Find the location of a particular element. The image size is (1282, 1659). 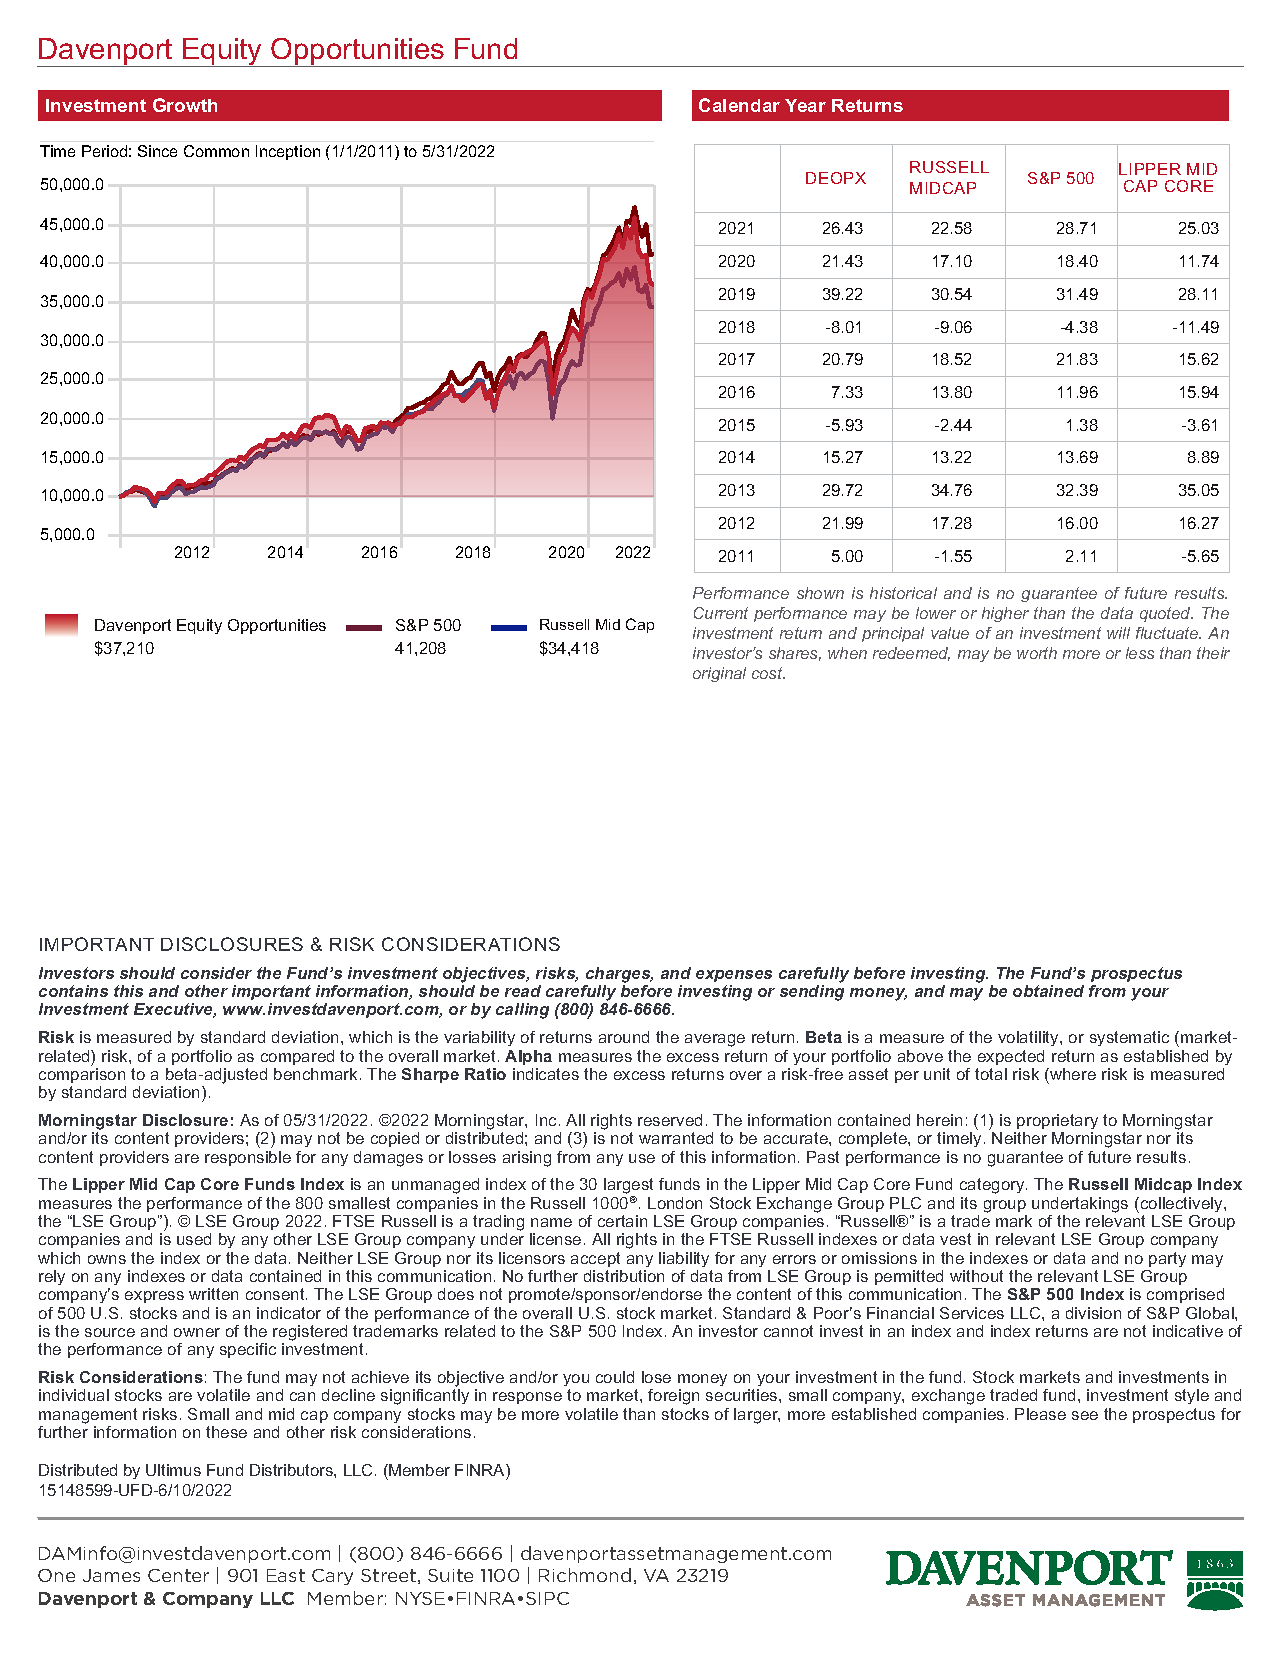

London is located at coordinates (675, 1203).
